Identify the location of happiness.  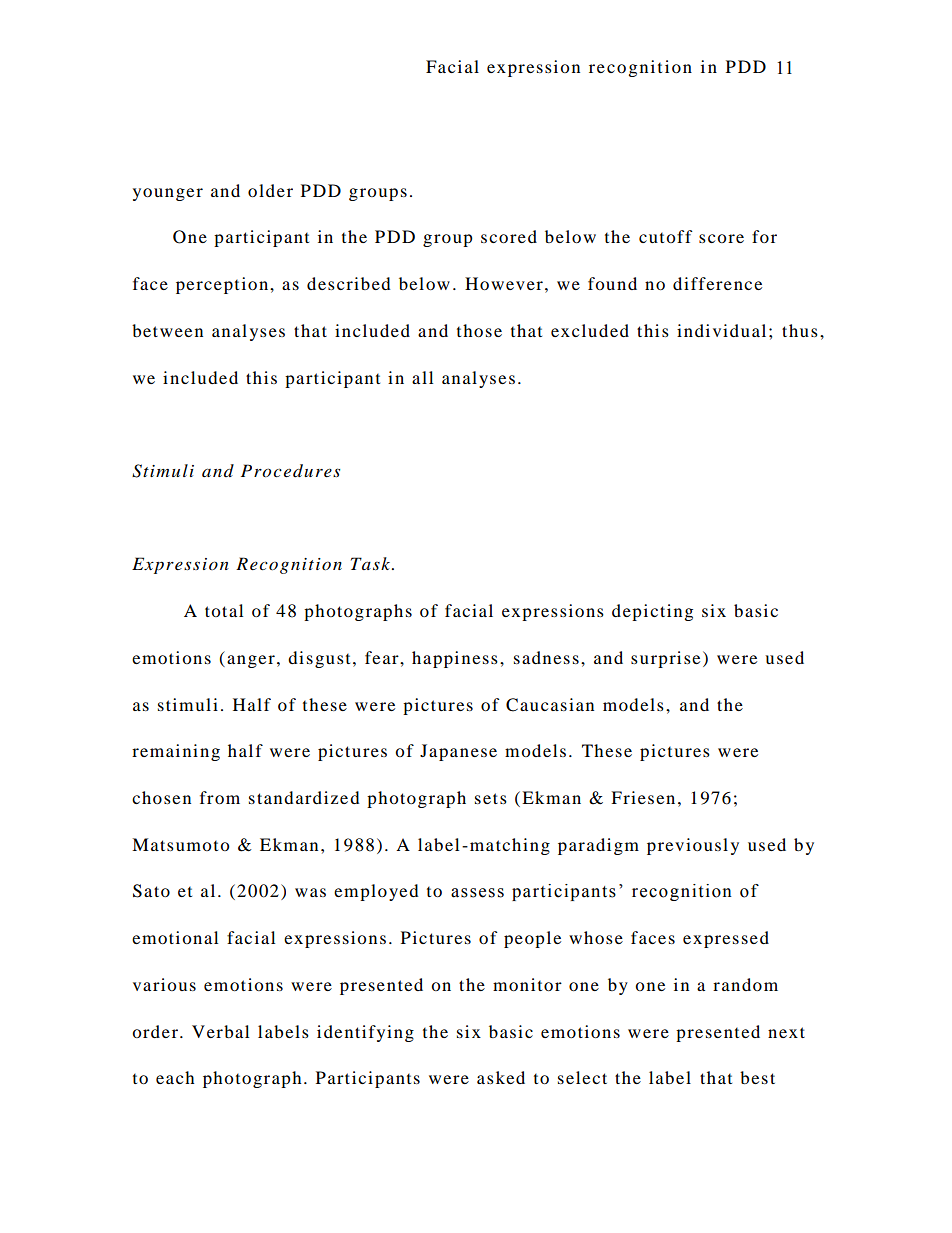
(455, 659).
